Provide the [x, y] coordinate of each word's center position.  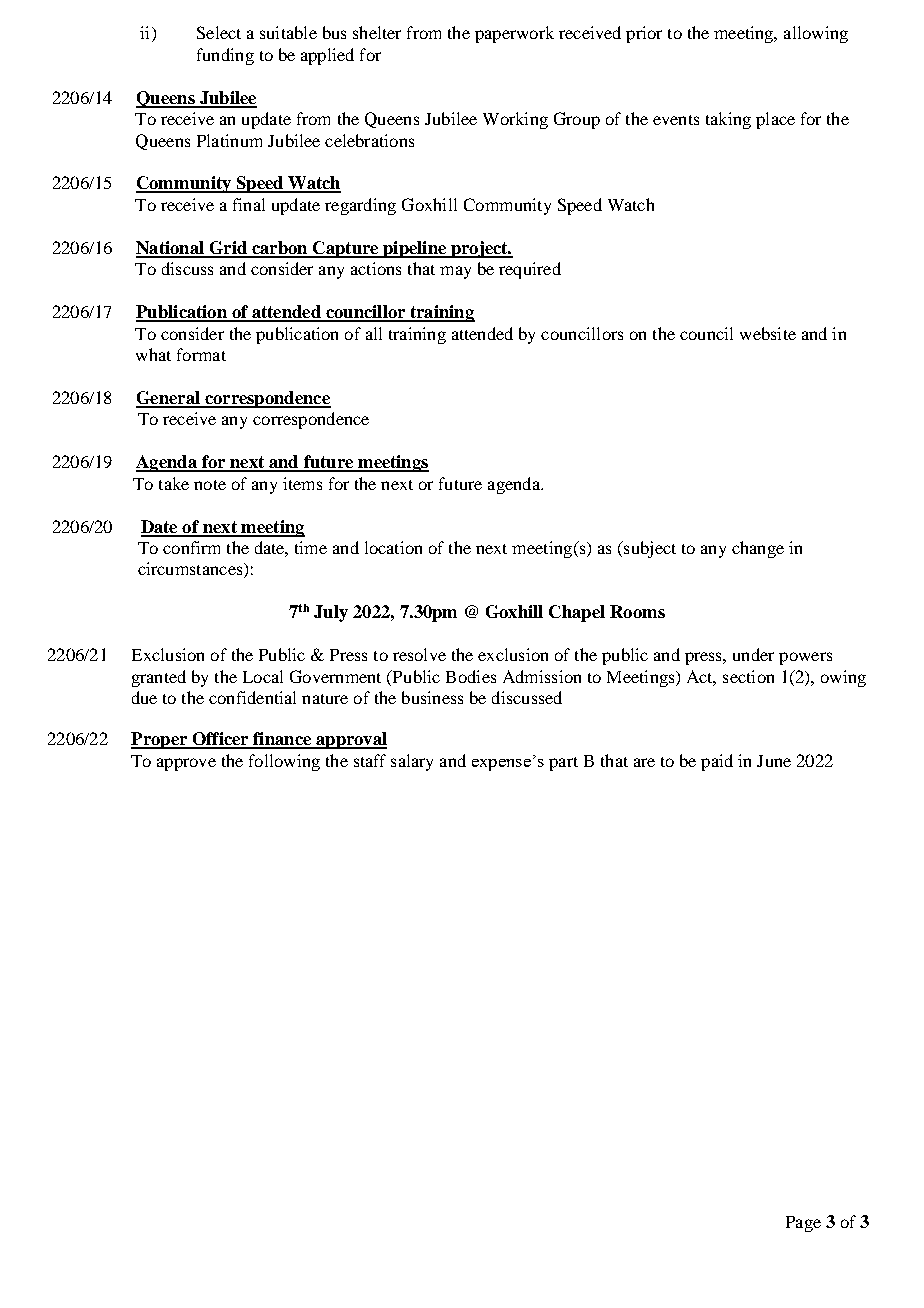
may [455, 272]
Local [263, 676]
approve [186, 764]
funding [225, 56]
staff [370, 760]
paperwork [514, 34]
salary [412, 762]
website [768, 333]
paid [717, 762]
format [201, 354]
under [753, 654]
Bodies [471, 676]
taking [728, 120]
